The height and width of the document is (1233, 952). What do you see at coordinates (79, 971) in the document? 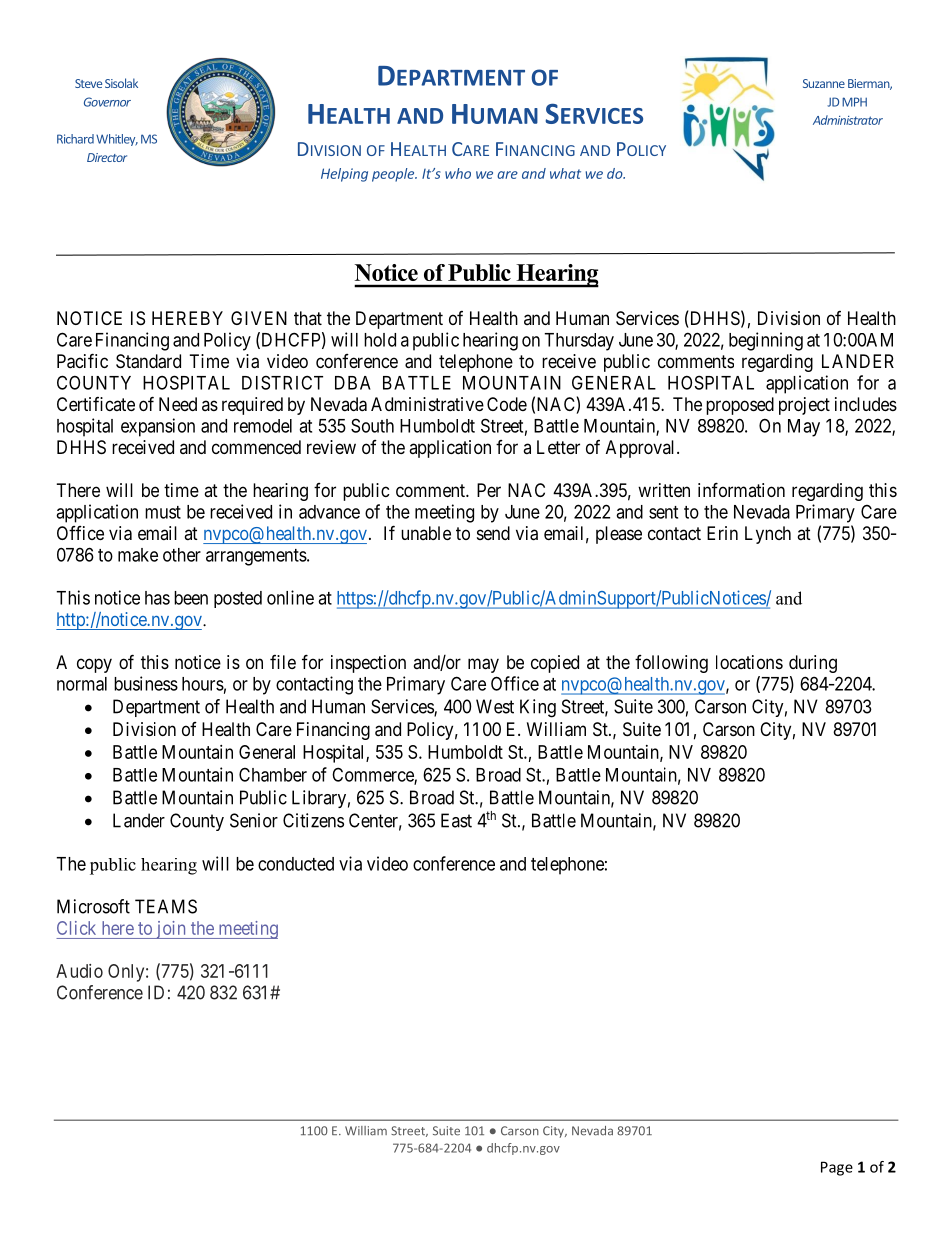
I see `Audio` at bounding box center [79, 971].
